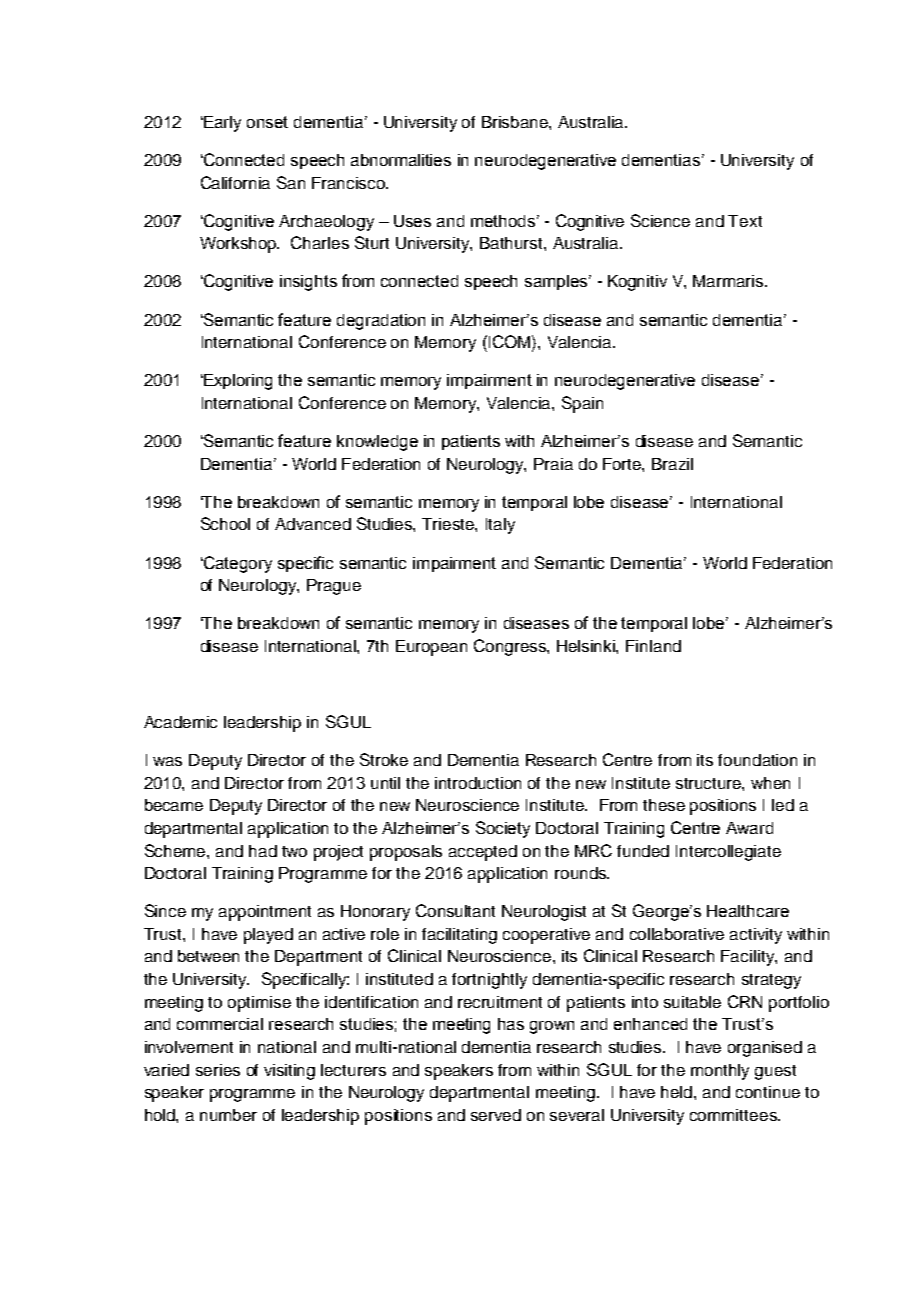 The height and width of the screenshot is (1308, 924). Describe the element at coordinates (225, 523) in the screenshot. I see `School` at that location.
